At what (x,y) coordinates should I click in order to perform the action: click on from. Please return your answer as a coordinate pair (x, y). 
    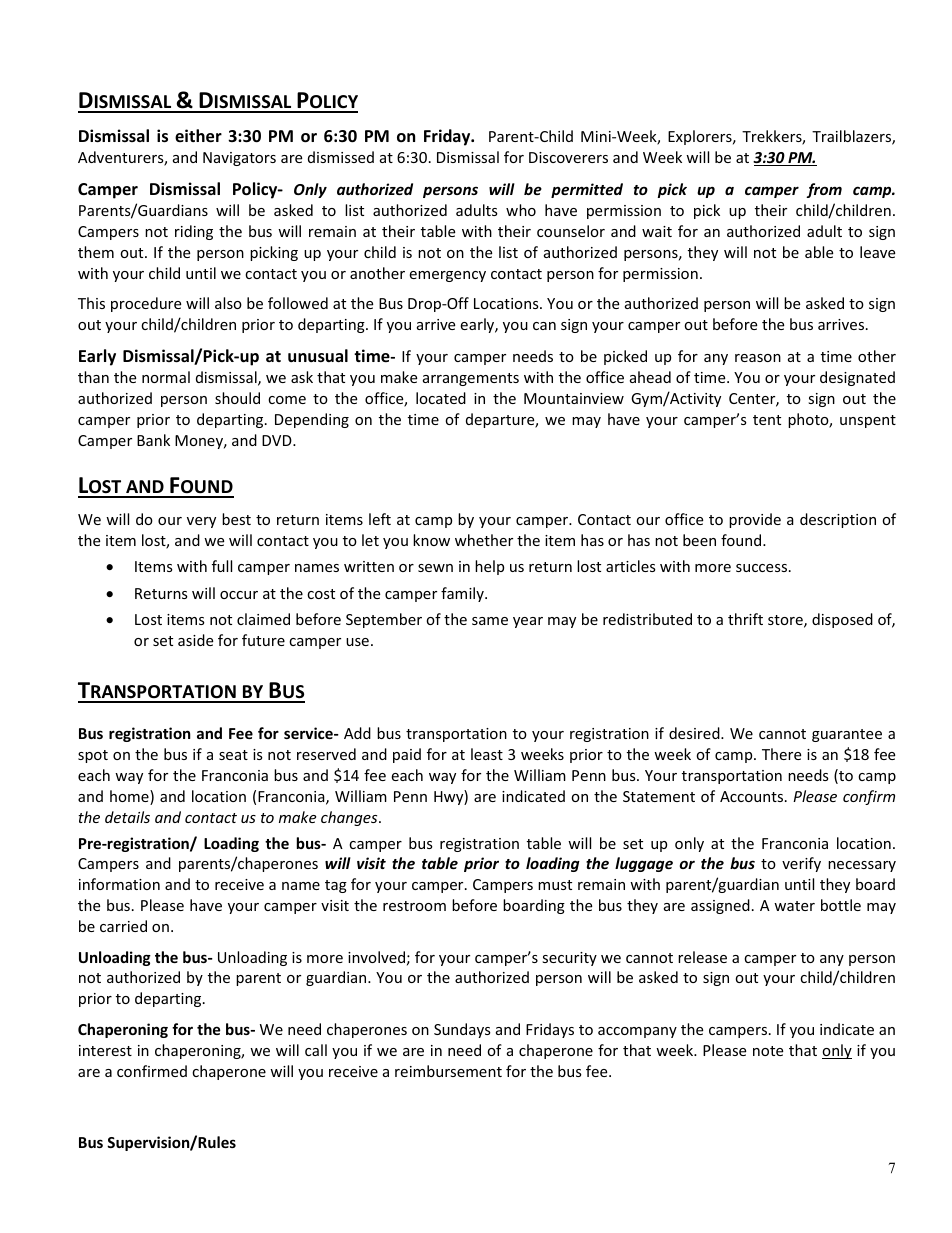
    Looking at the image, I should click on (824, 190).
